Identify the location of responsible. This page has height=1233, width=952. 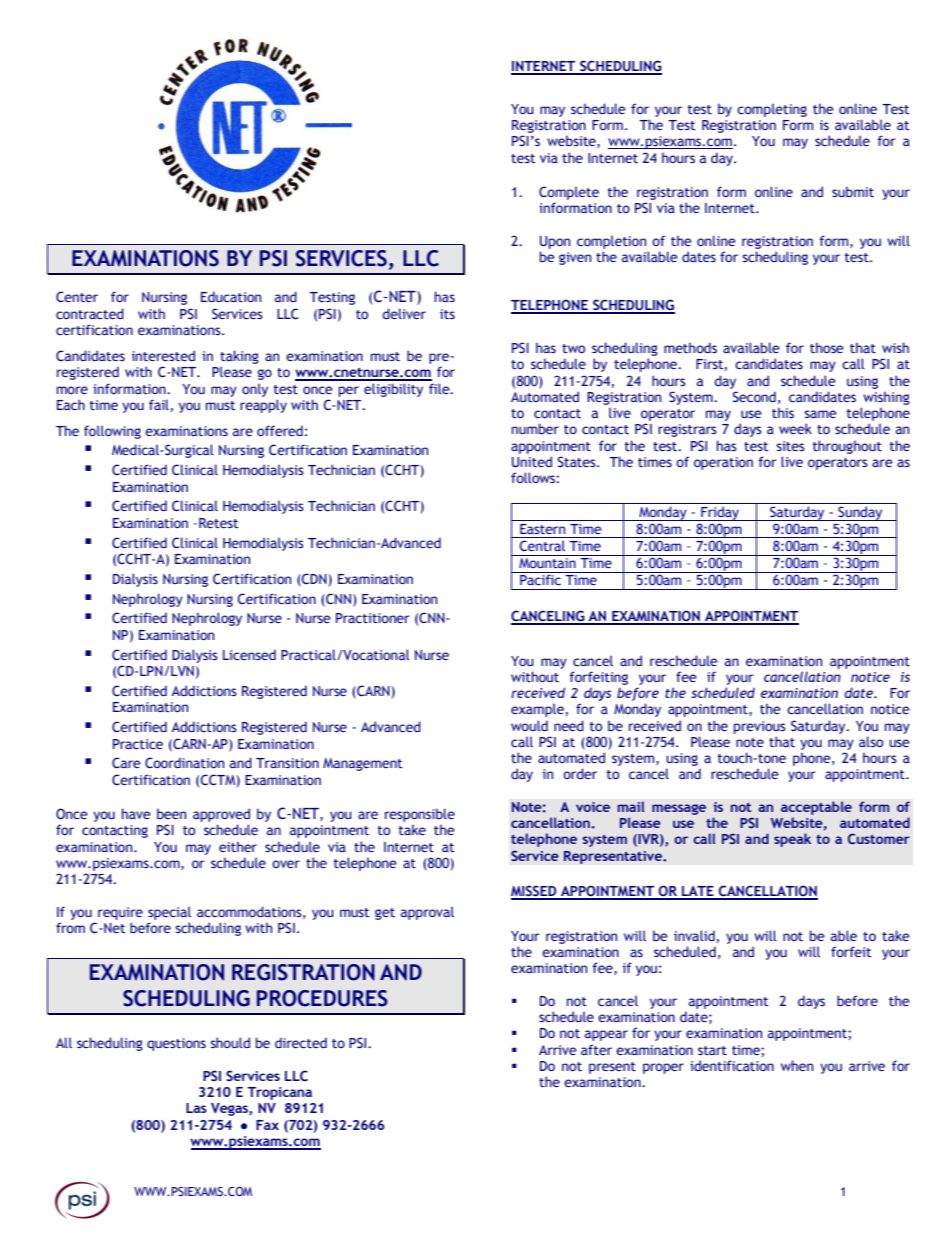
(420, 815).
